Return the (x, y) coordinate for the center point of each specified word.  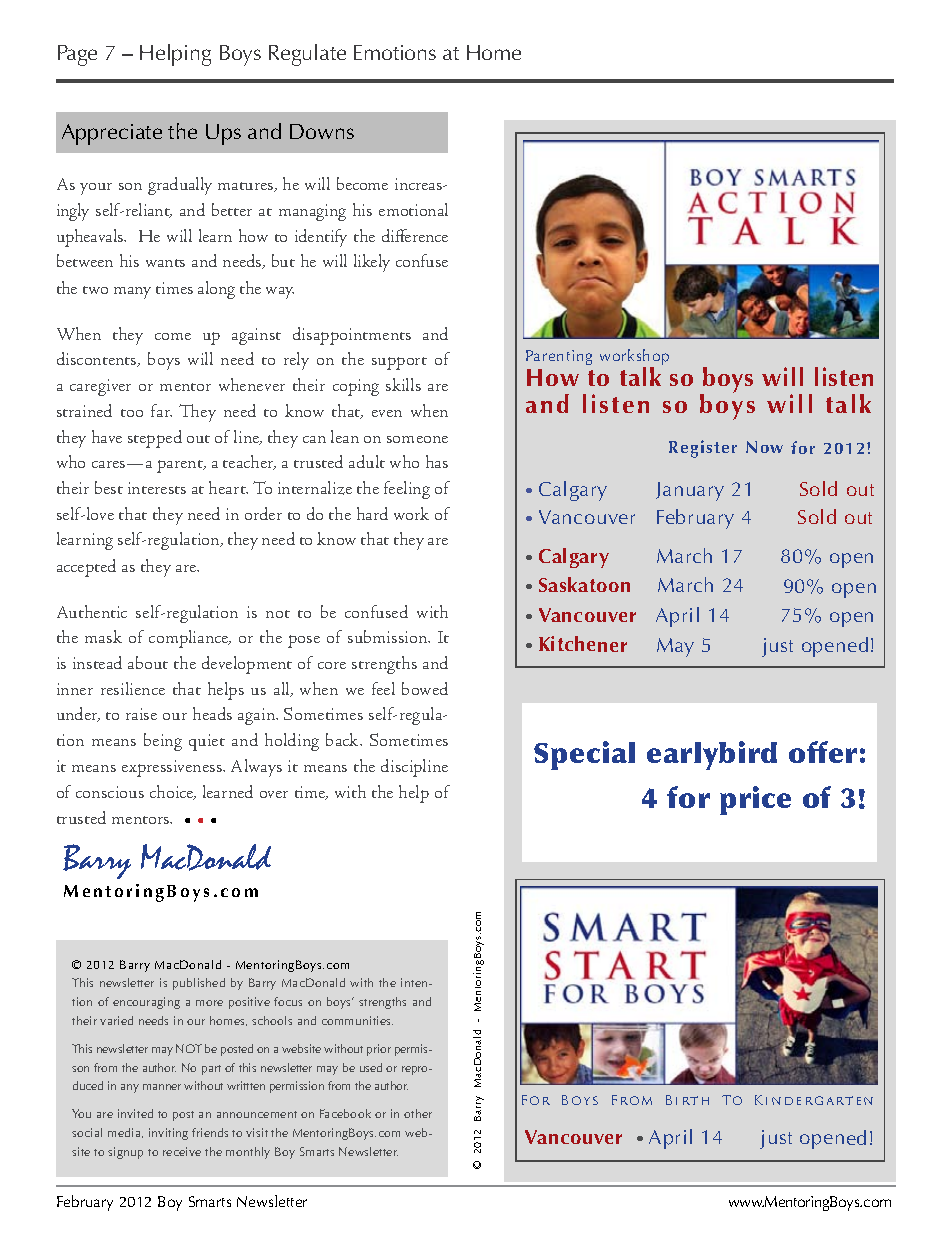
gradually (180, 186)
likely (372, 263)
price (755, 800)
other (418, 1113)
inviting (168, 1134)
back (343, 739)
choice (173, 792)
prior (379, 1050)
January (690, 491)
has (437, 461)
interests (157, 488)
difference (415, 235)
